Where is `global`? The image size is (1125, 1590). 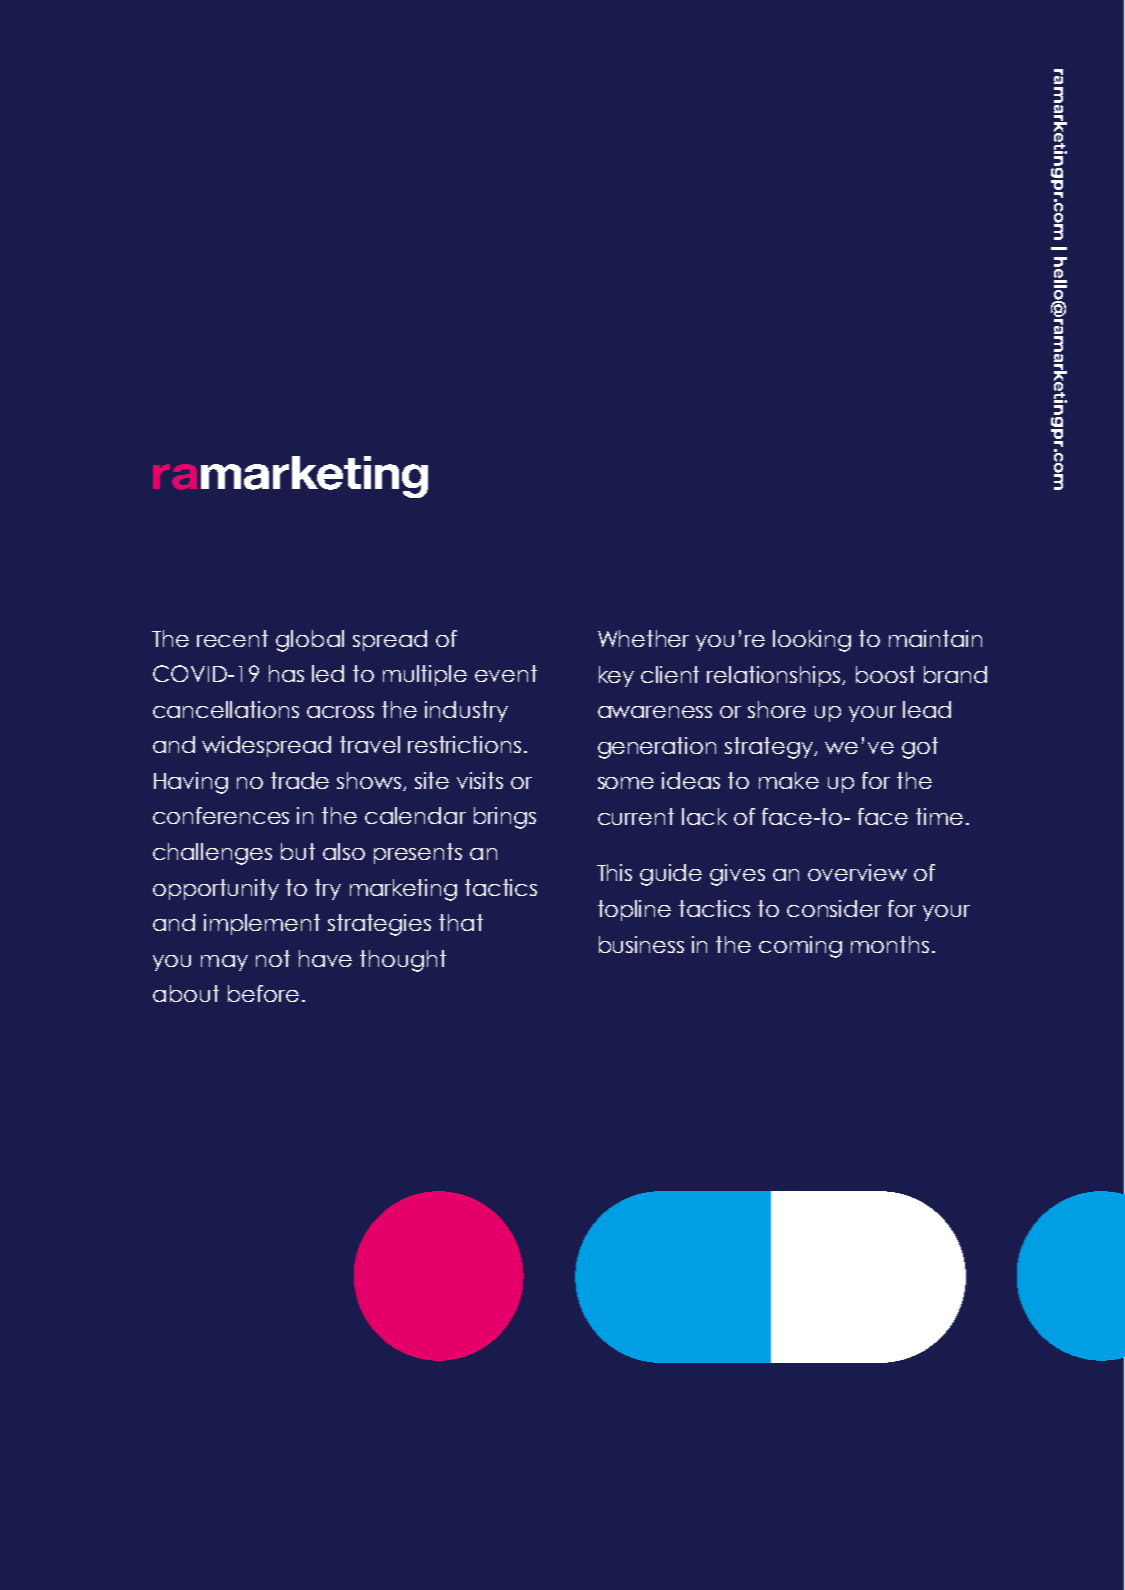 global is located at coordinates (310, 641).
